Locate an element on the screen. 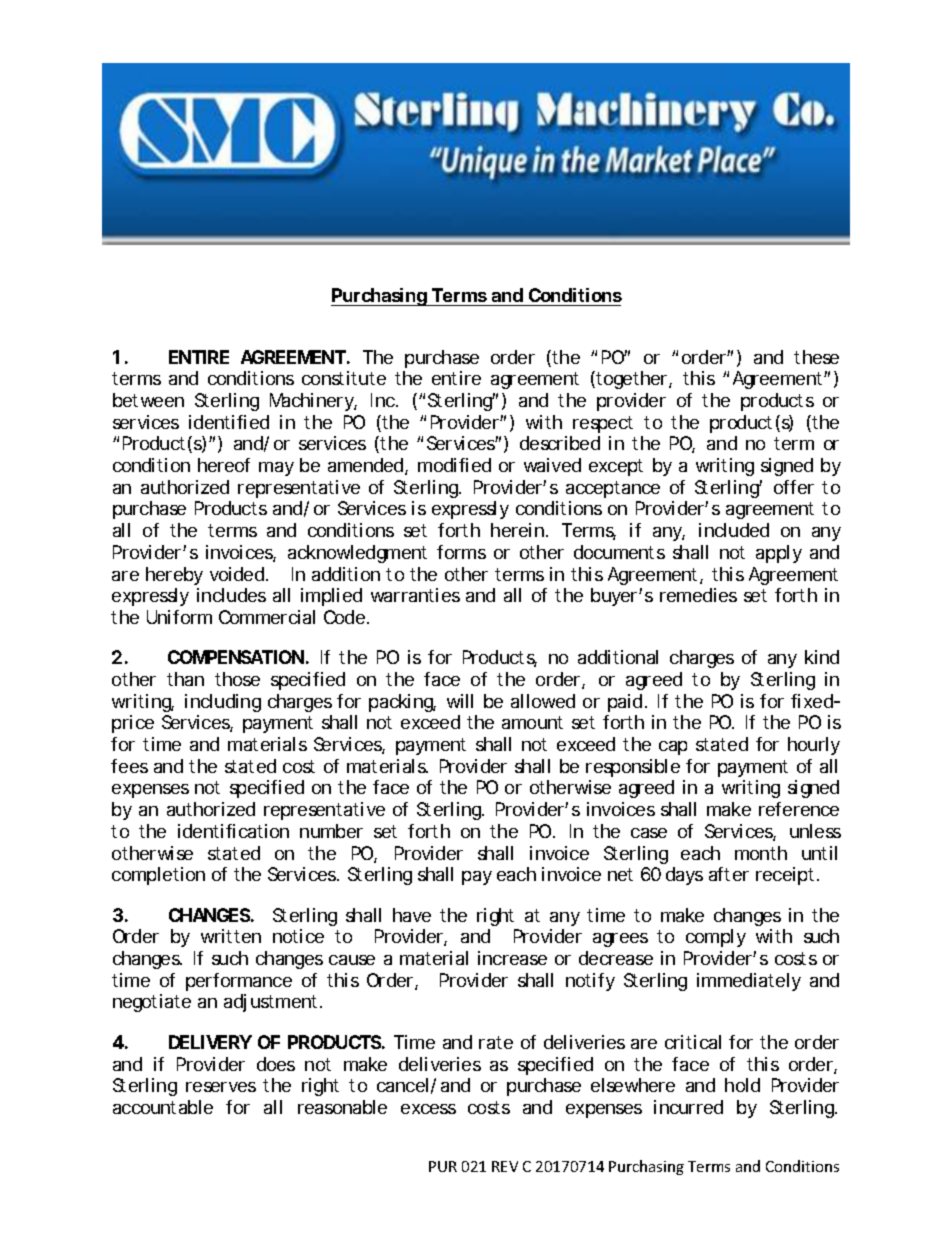 Image resolution: width=952 pixels, height=1233 pixels. completion is located at coordinates (158, 876).
